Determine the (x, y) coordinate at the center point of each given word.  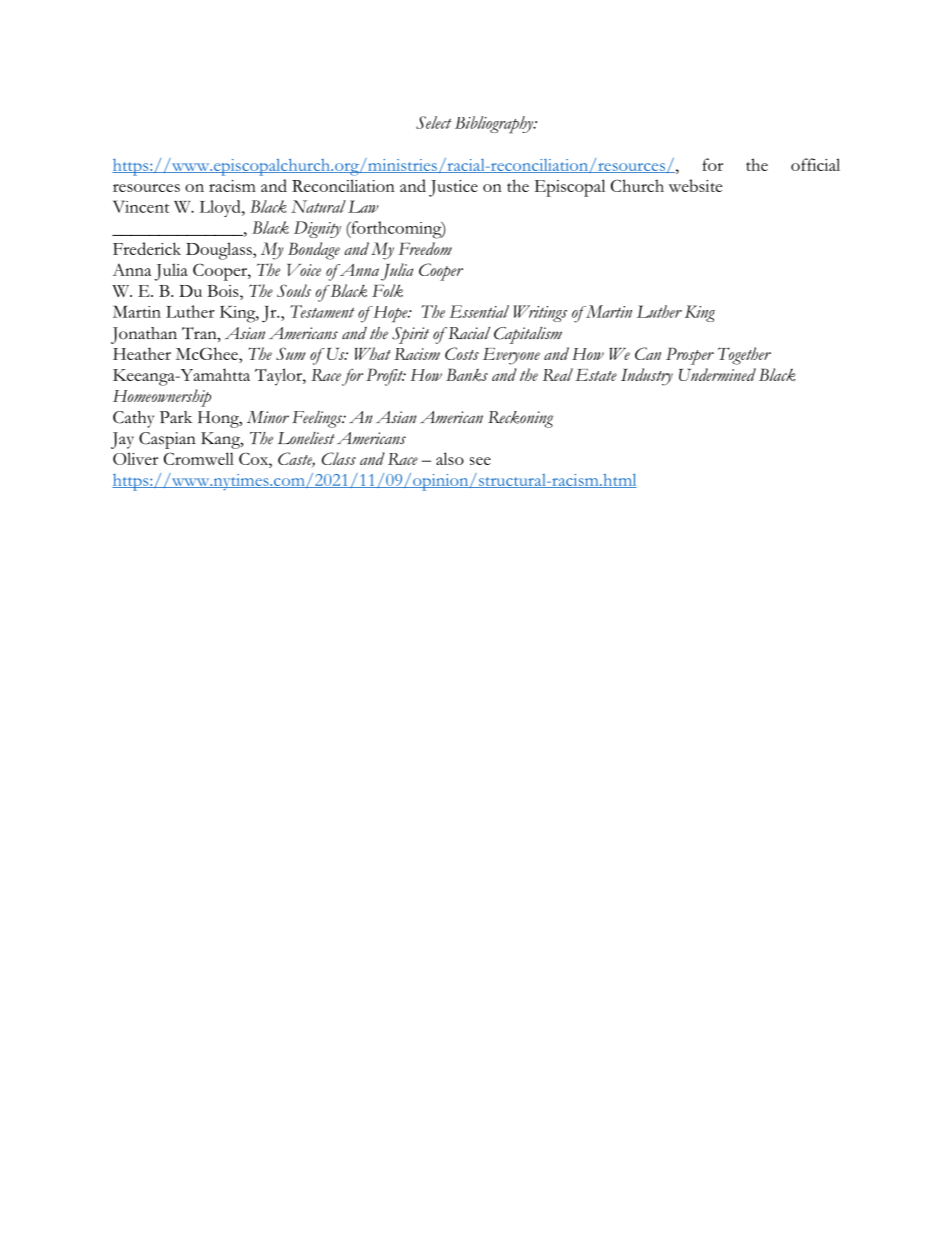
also (450, 458)
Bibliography (495, 125)
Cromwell (199, 458)
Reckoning (520, 419)
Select (434, 122)
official (815, 164)
